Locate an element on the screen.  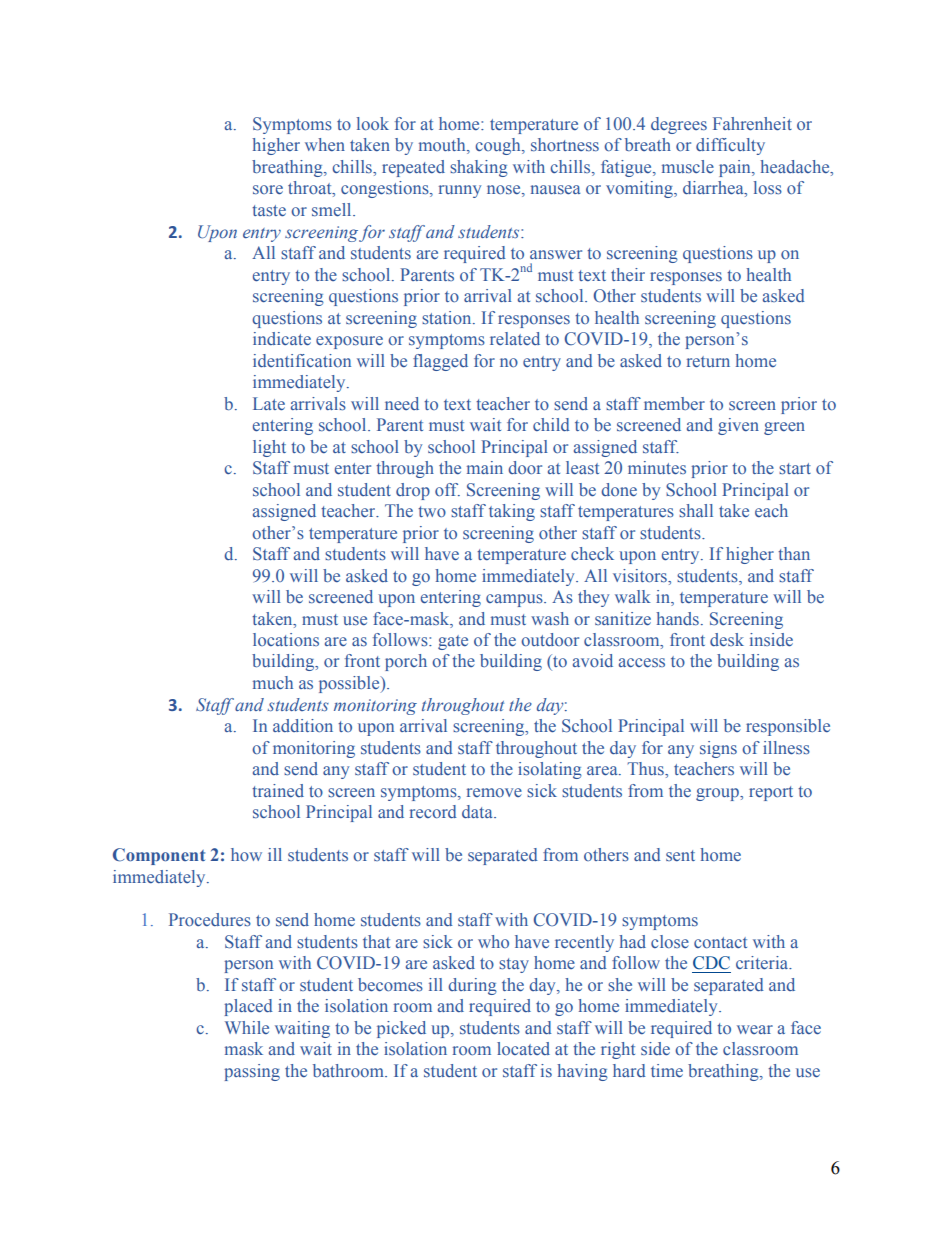
how is located at coordinates (246, 854).
